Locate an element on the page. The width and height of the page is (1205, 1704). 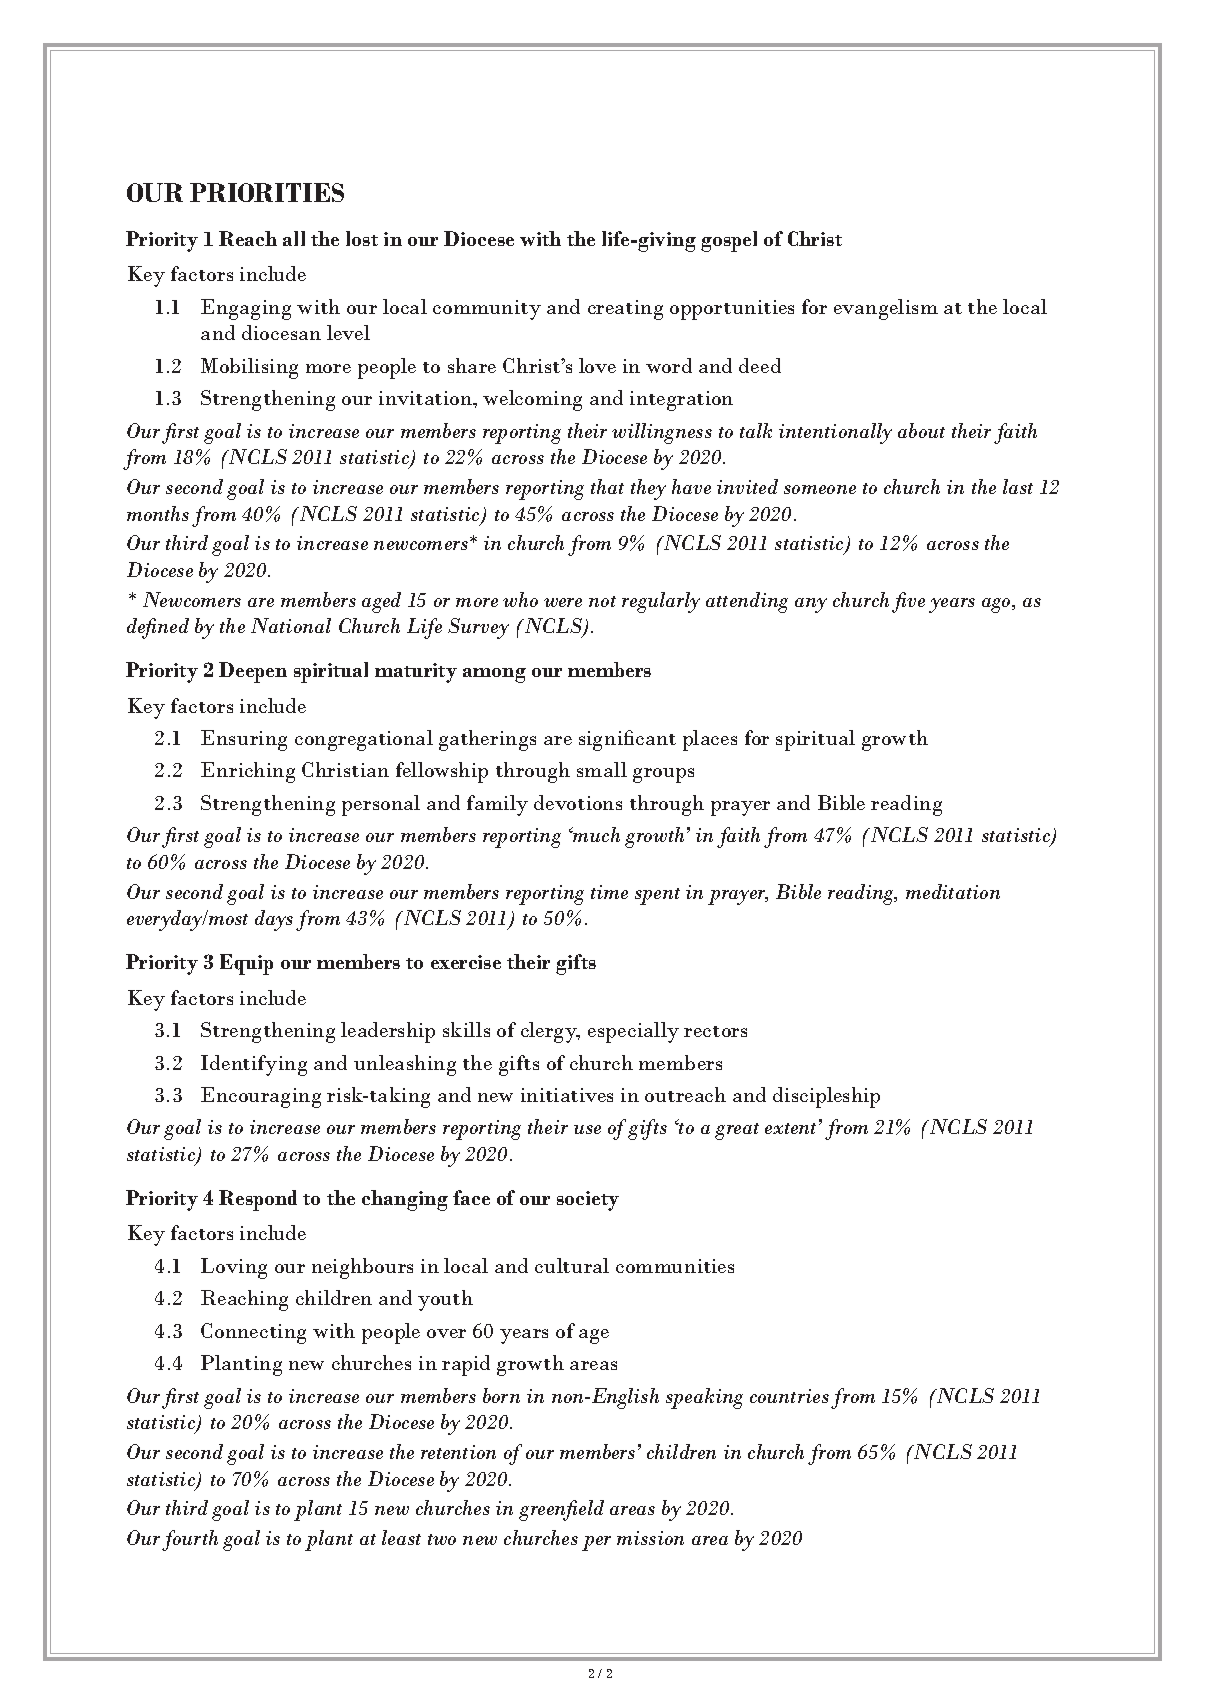
creating is located at coordinates (625, 310).
